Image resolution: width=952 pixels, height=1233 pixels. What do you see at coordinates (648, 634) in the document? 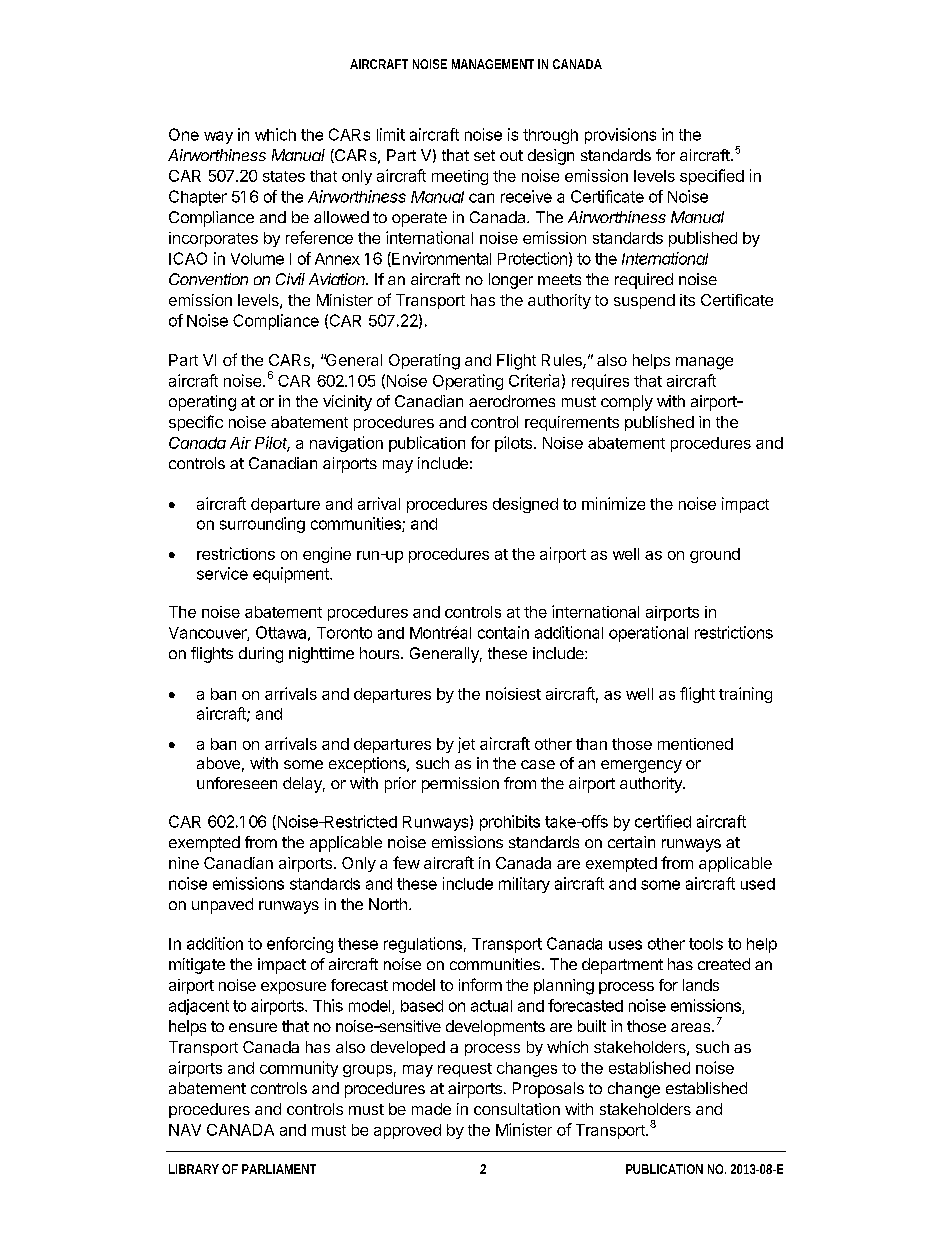
I see `operational` at bounding box center [648, 634].
